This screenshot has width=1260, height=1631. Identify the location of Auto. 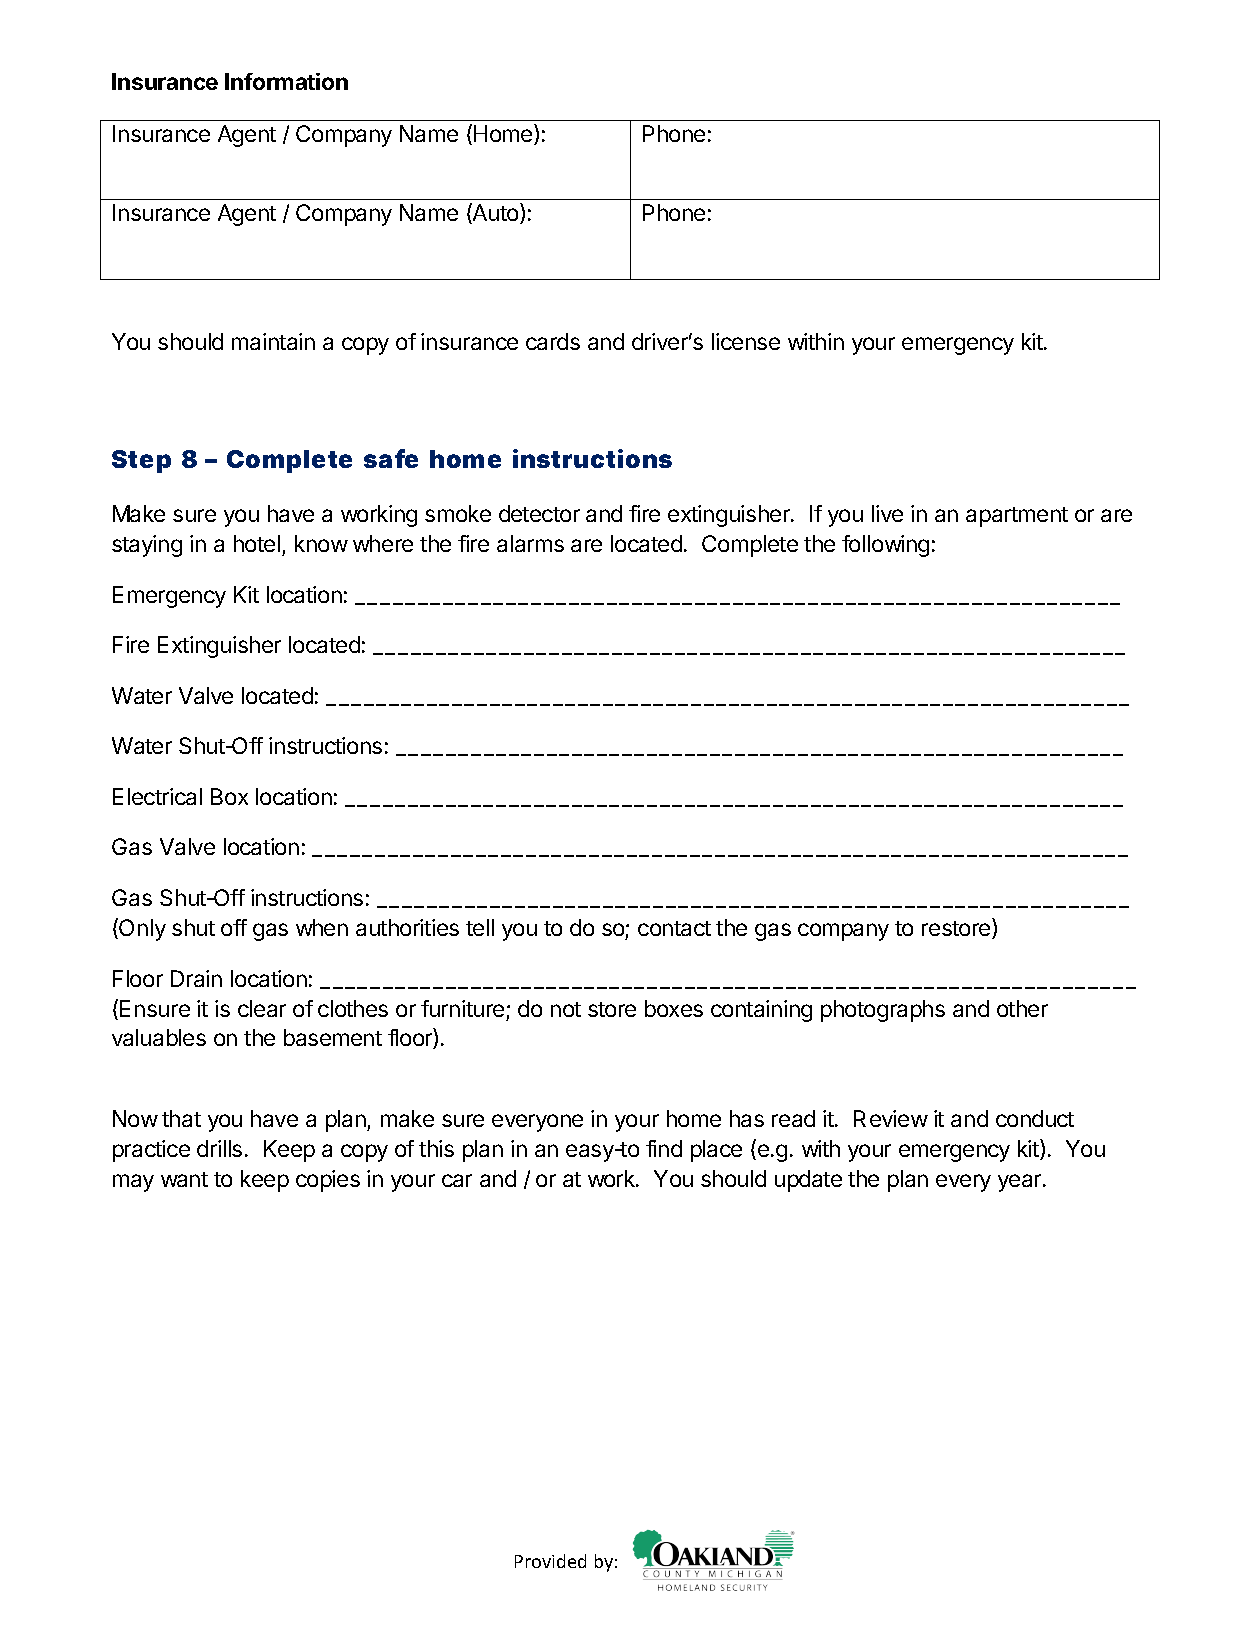
(496, 213).
